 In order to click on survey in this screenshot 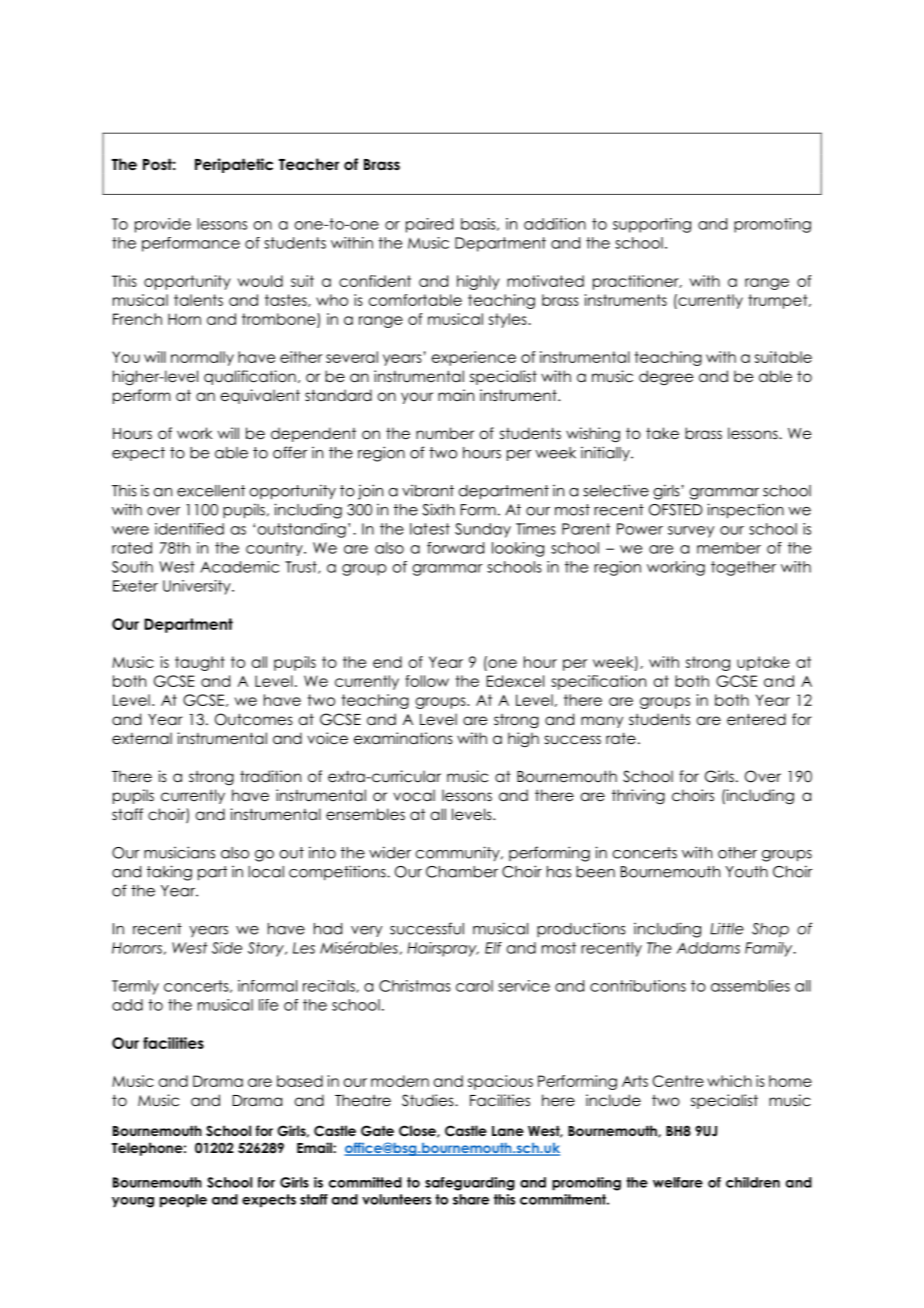, I will do `click(691, 532)`.
